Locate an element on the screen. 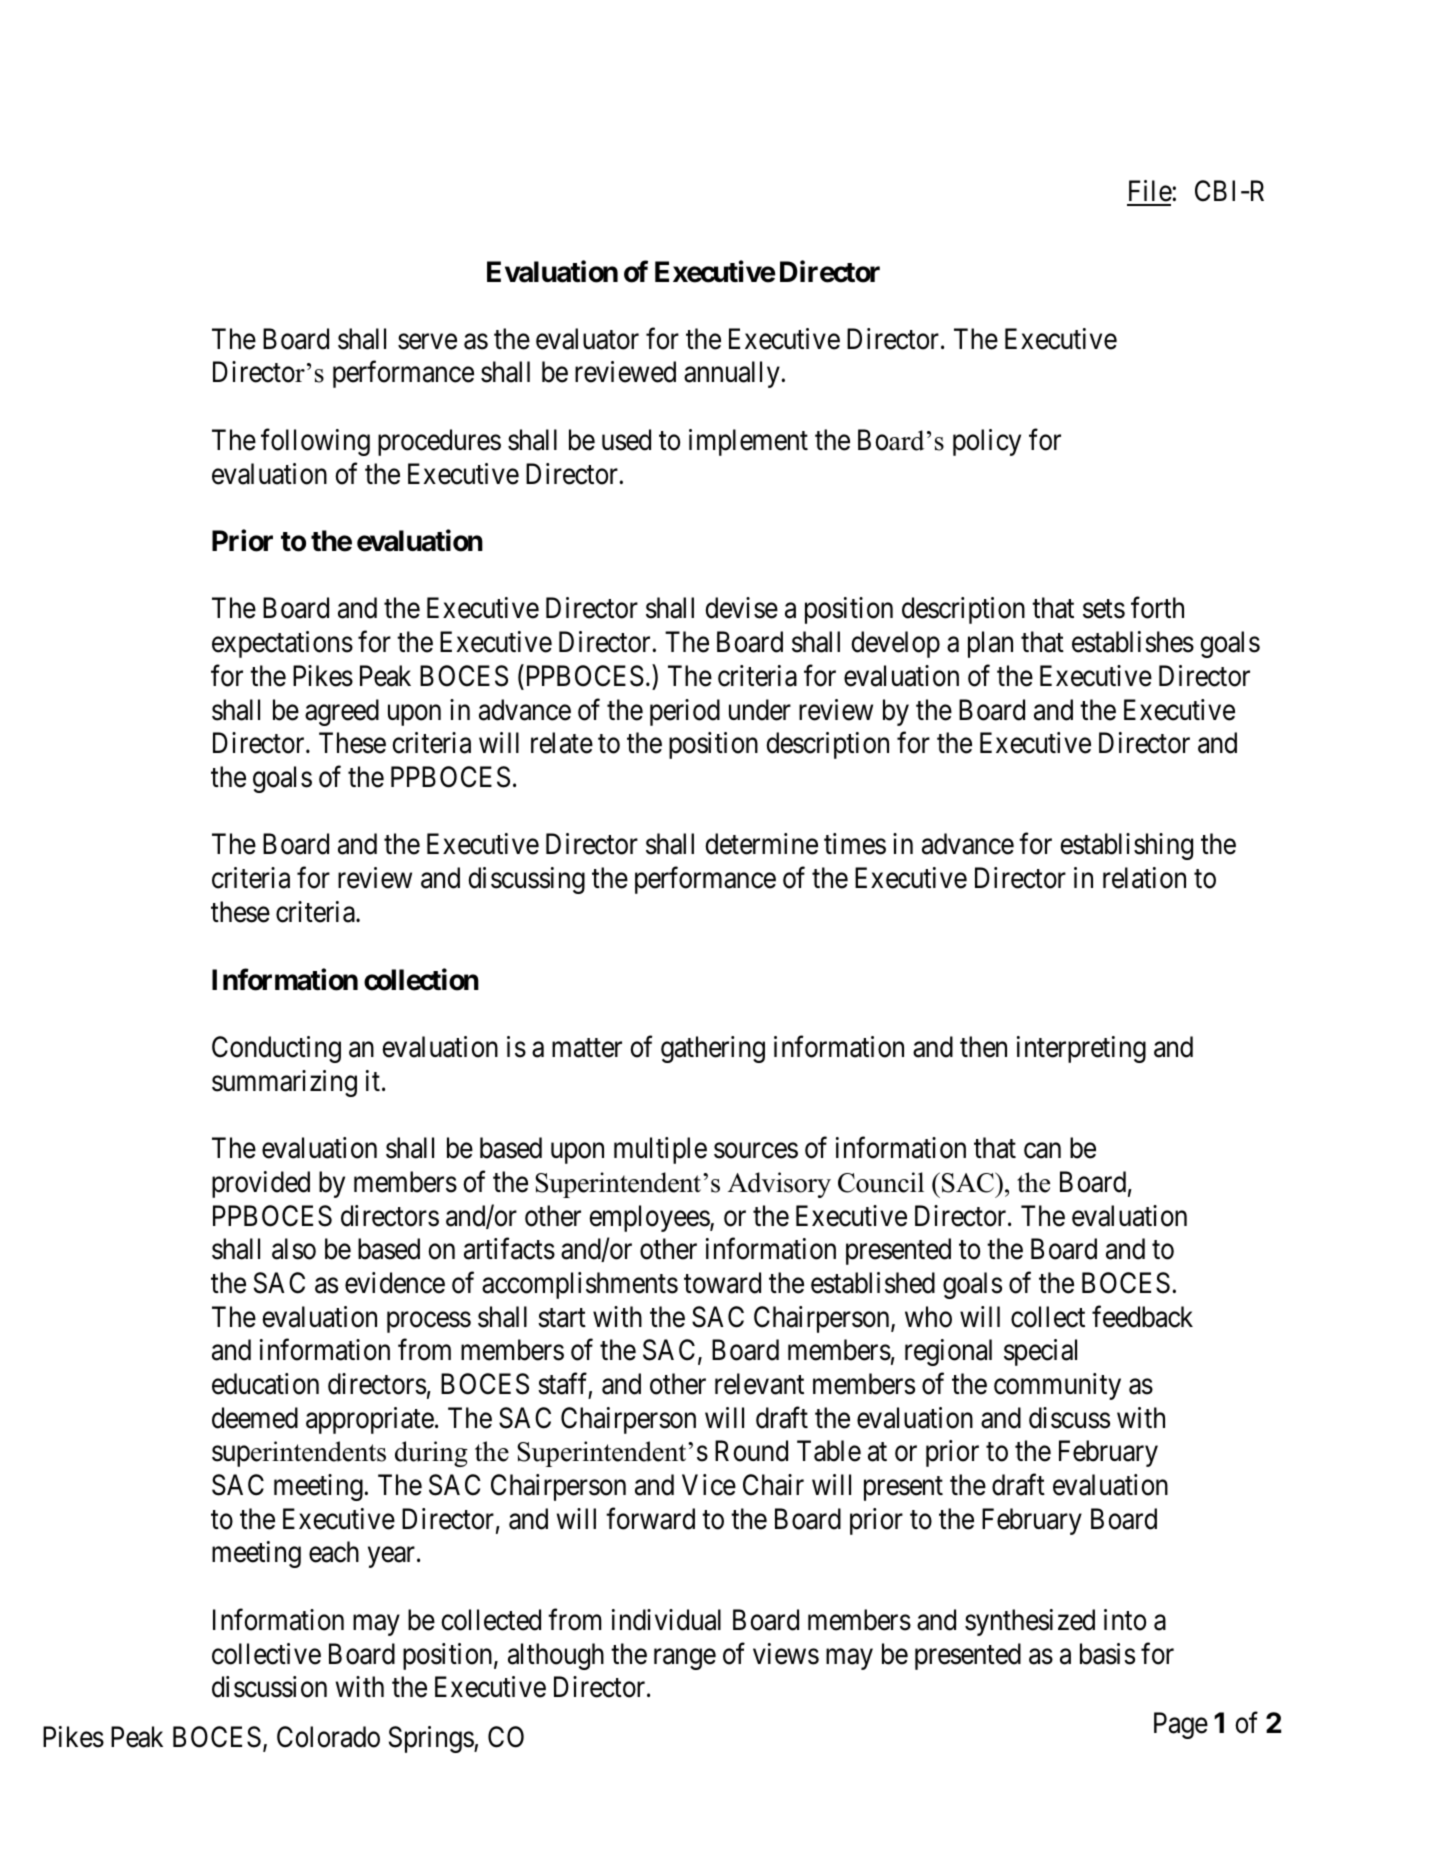 Image resolution: width=1434 pixels, height=1856 pixels. interpreting is located at coordinates (1081, 1049).
